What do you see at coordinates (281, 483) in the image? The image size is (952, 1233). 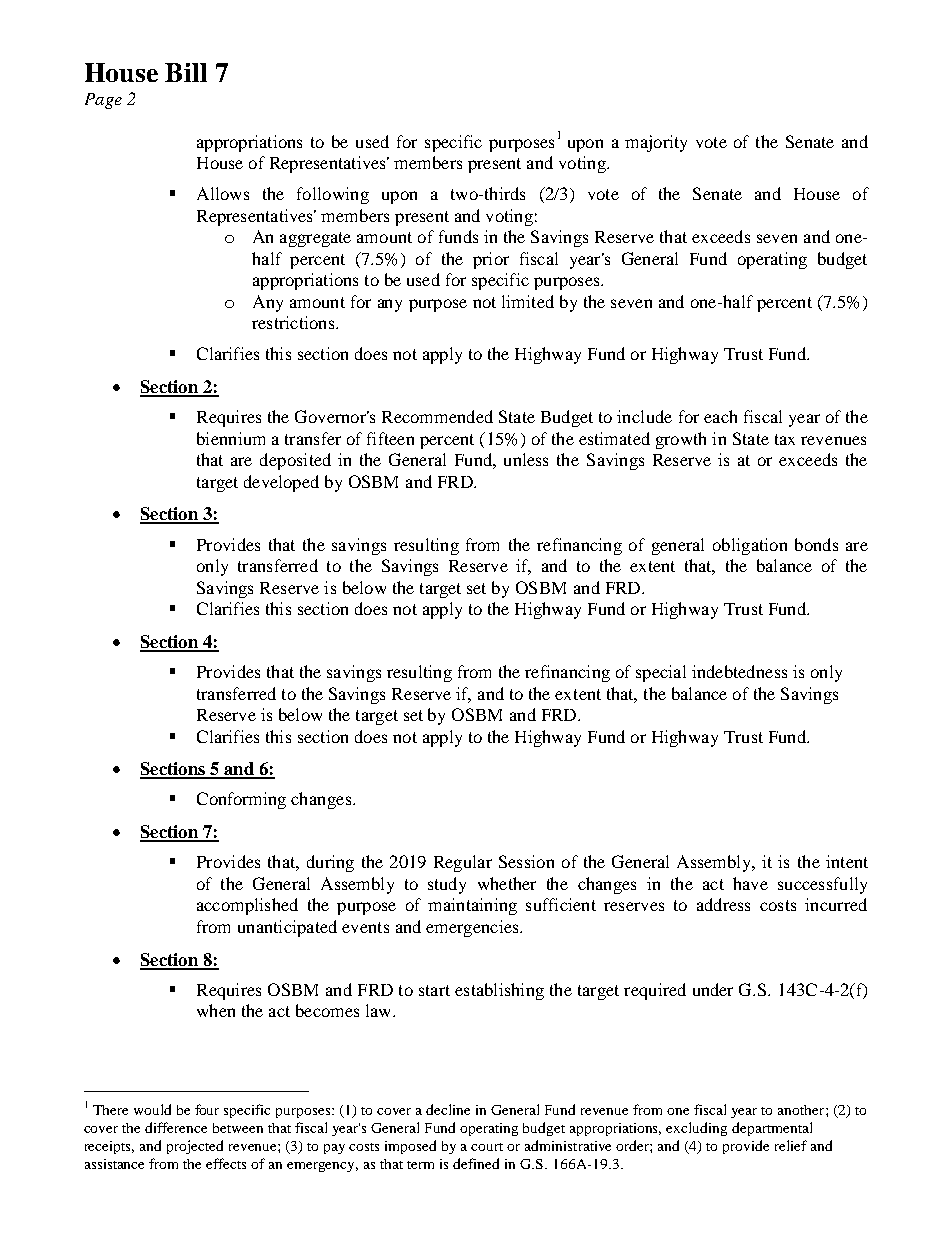 I see `developed` at bounding box center [281, 483].
